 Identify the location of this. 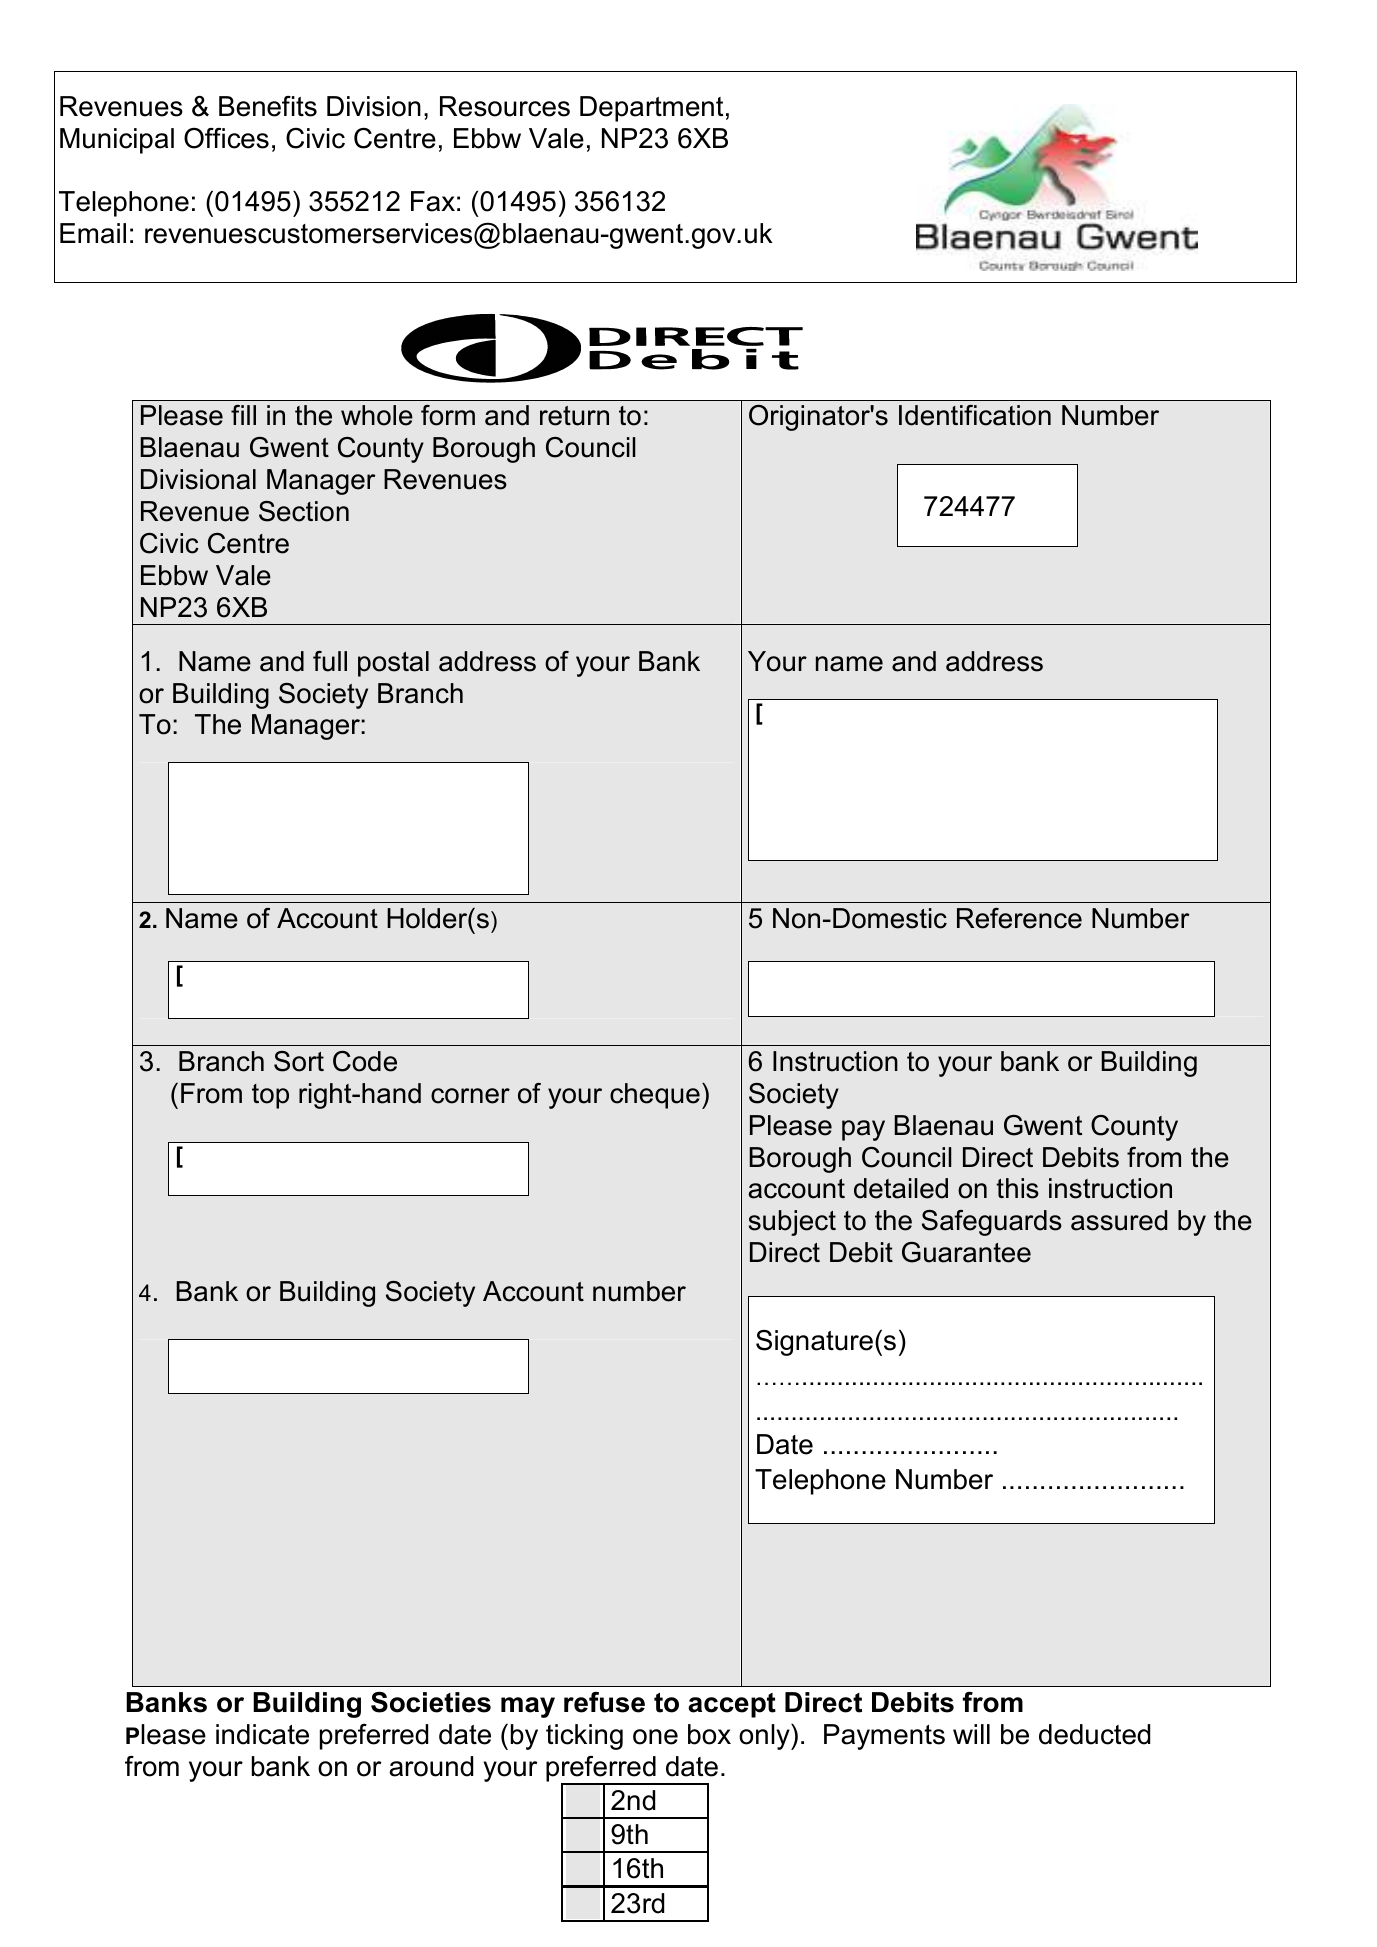
(1017, 1188).
